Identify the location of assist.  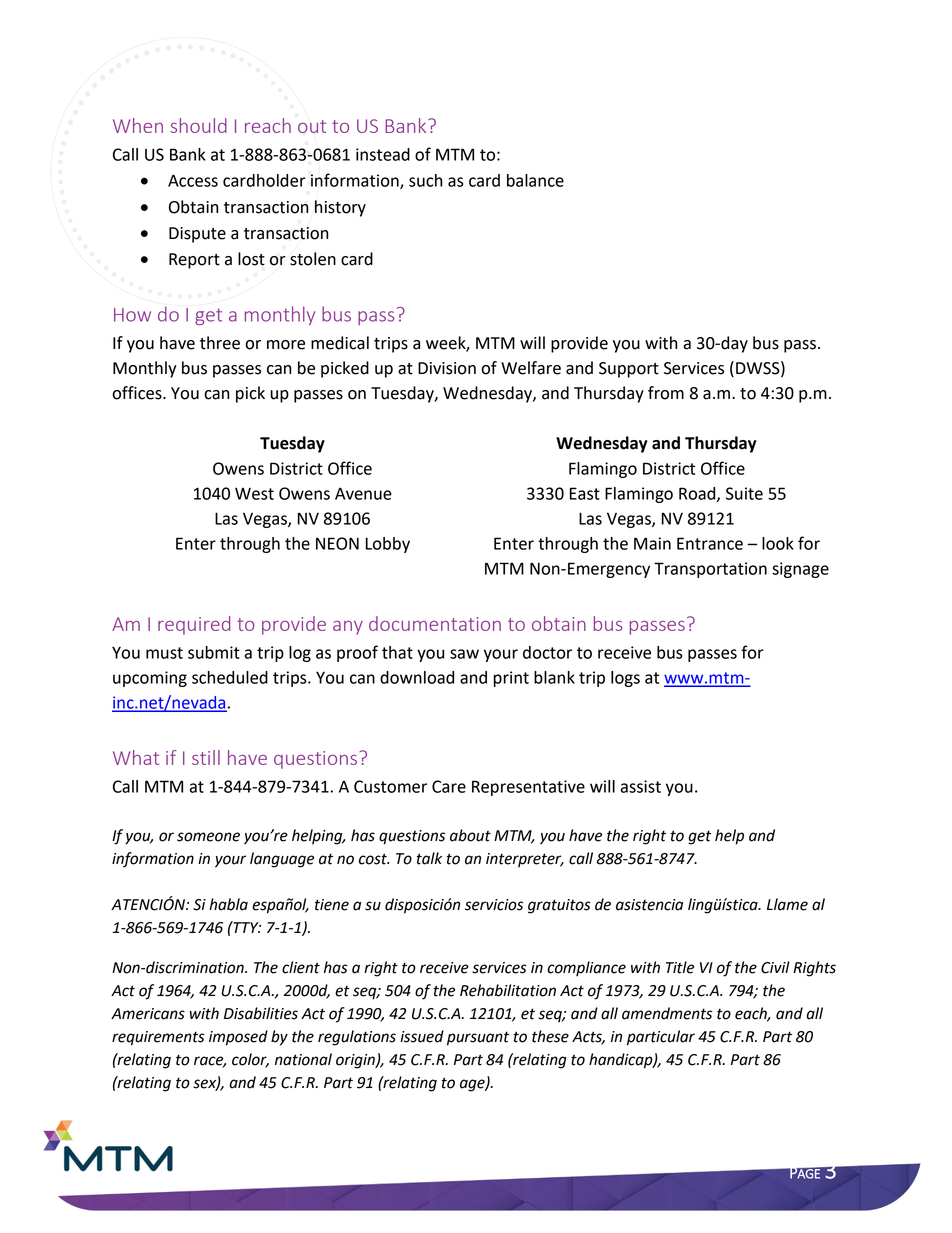
(640, 786).
